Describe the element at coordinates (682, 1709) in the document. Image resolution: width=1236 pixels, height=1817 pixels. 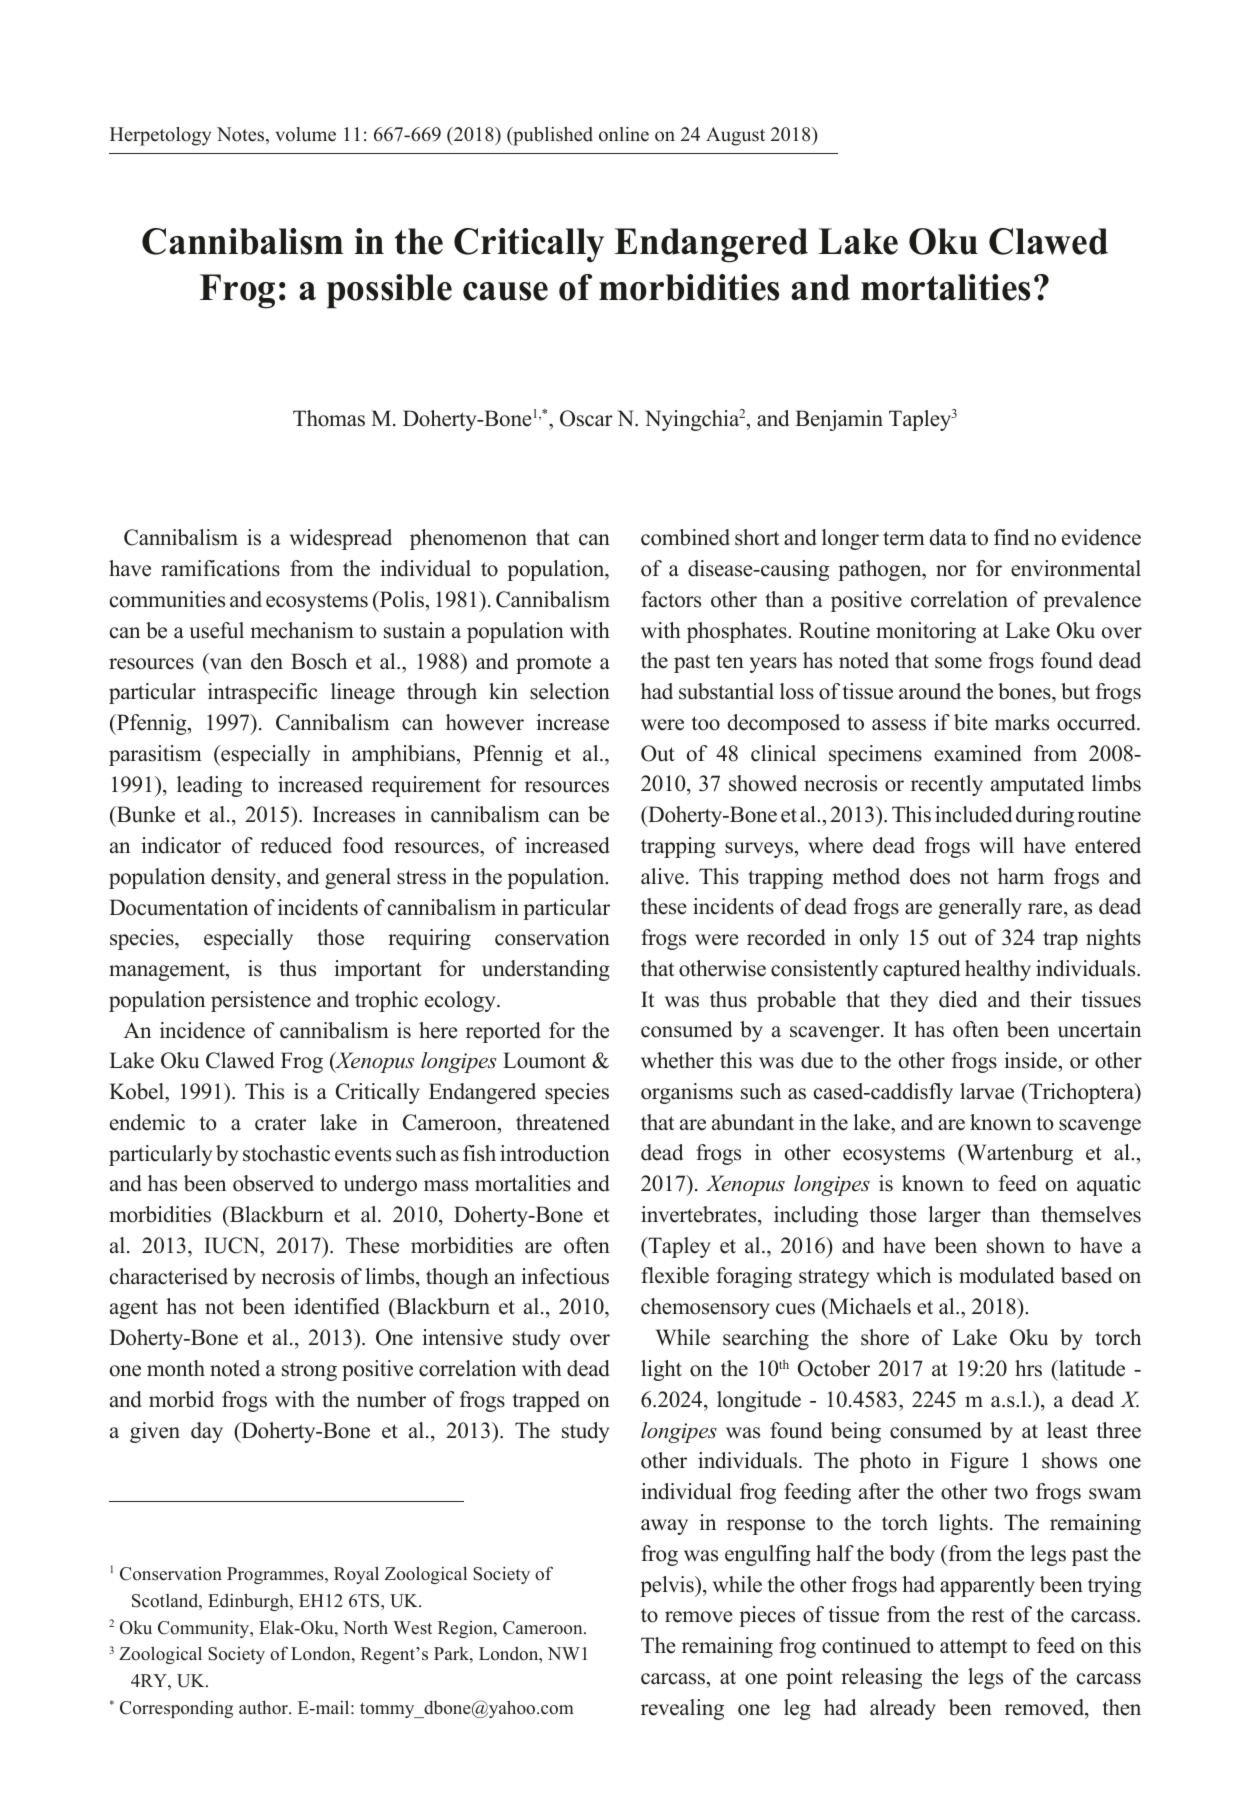
I see `revealing` at that location.
